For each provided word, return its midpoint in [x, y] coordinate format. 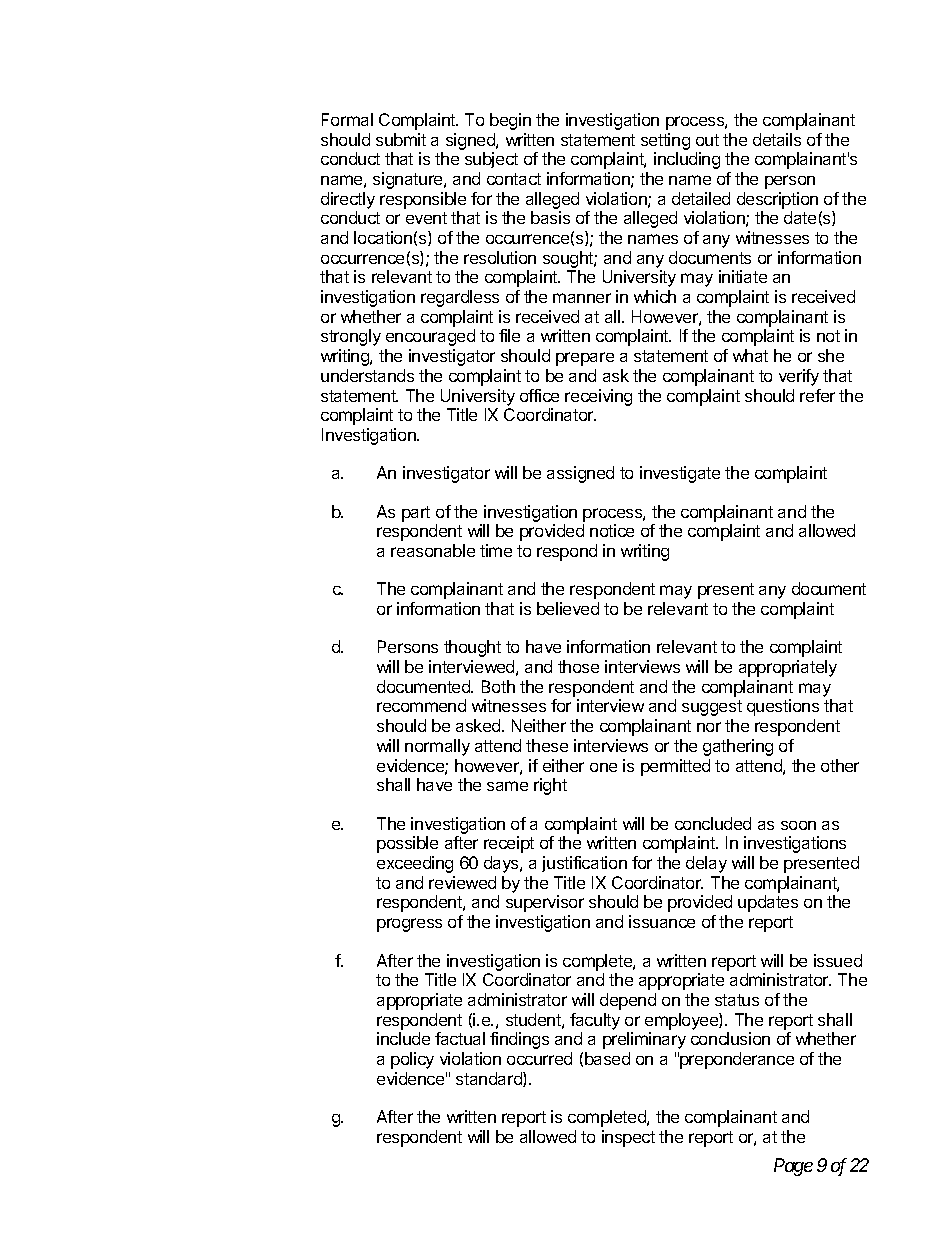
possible [407, 844]
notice [612, 530]
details [777, 139]
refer [817, 395]
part [416, 514]
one [603, 767]
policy [412, 1060]
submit [401, 139]
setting [665, 141]
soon [798, 825]
